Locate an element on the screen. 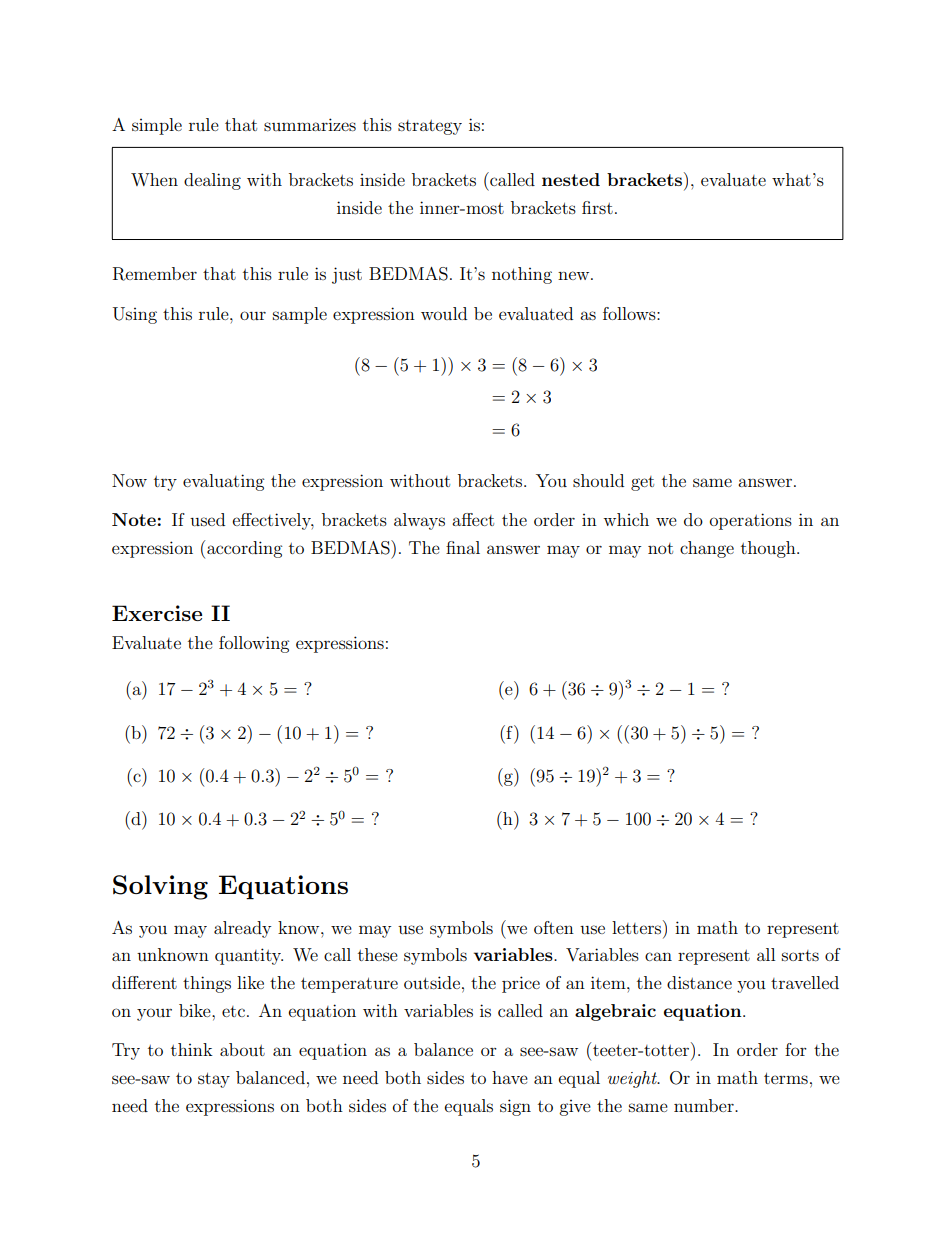  evaluating is located at coordinates (223, 482).
